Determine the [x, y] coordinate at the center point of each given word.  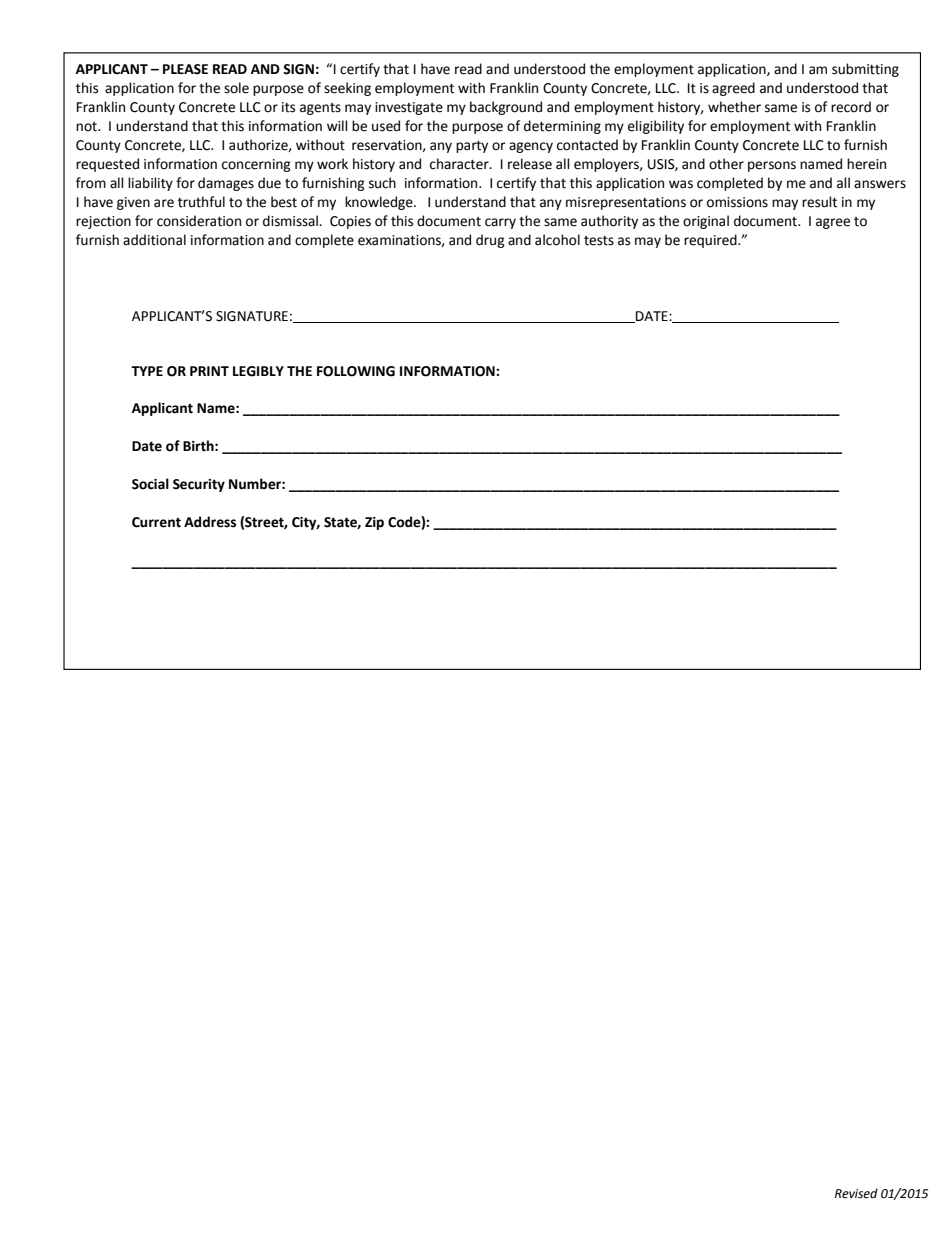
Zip [374, 523]
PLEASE [185, 69]
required [711, 241]
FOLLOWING [356, 371]
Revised [856, 1193]
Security [199, 485]
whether [734, 107]
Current [156, 522]
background [506, 108]
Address [210, 522]
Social [150, 484]
